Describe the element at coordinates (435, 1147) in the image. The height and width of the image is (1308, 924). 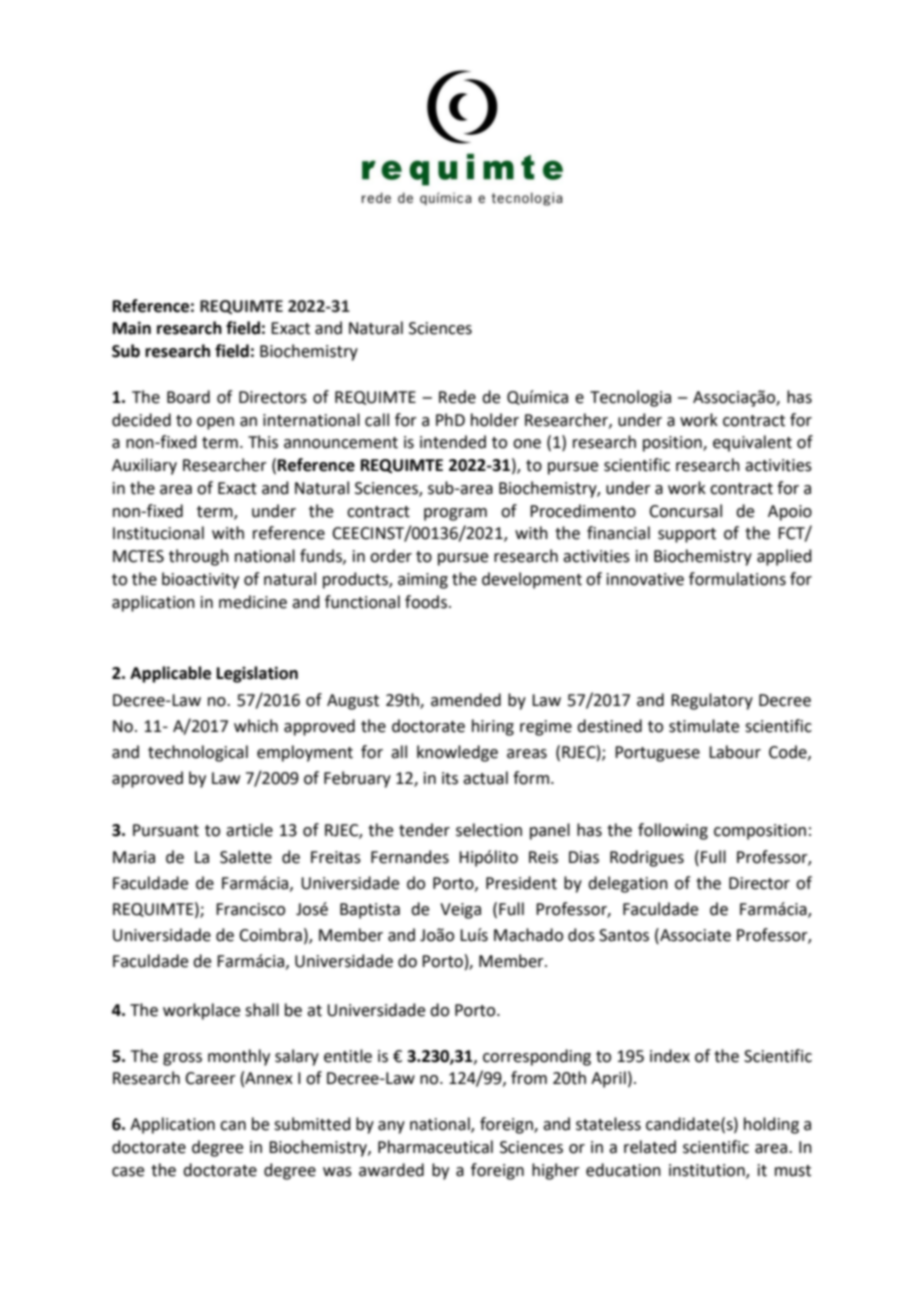
I see `Pharmaceutical` at that location.
